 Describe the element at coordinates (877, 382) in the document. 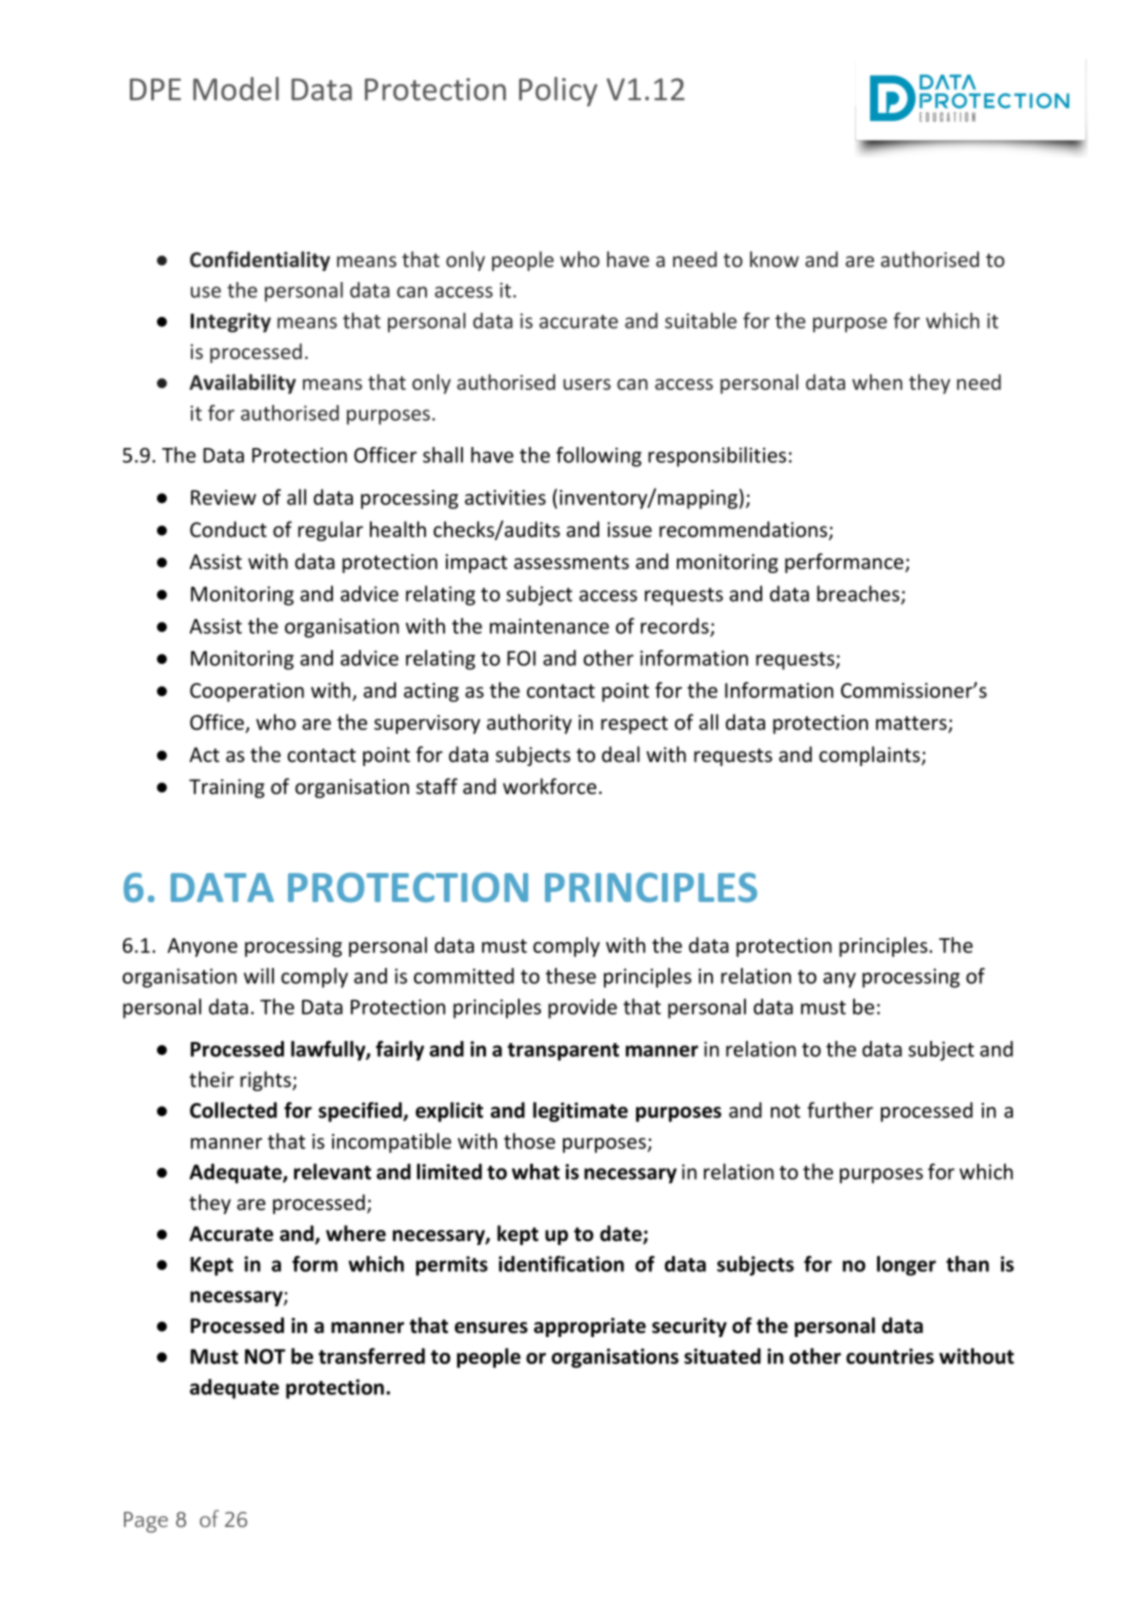

I see `when` at that location.
